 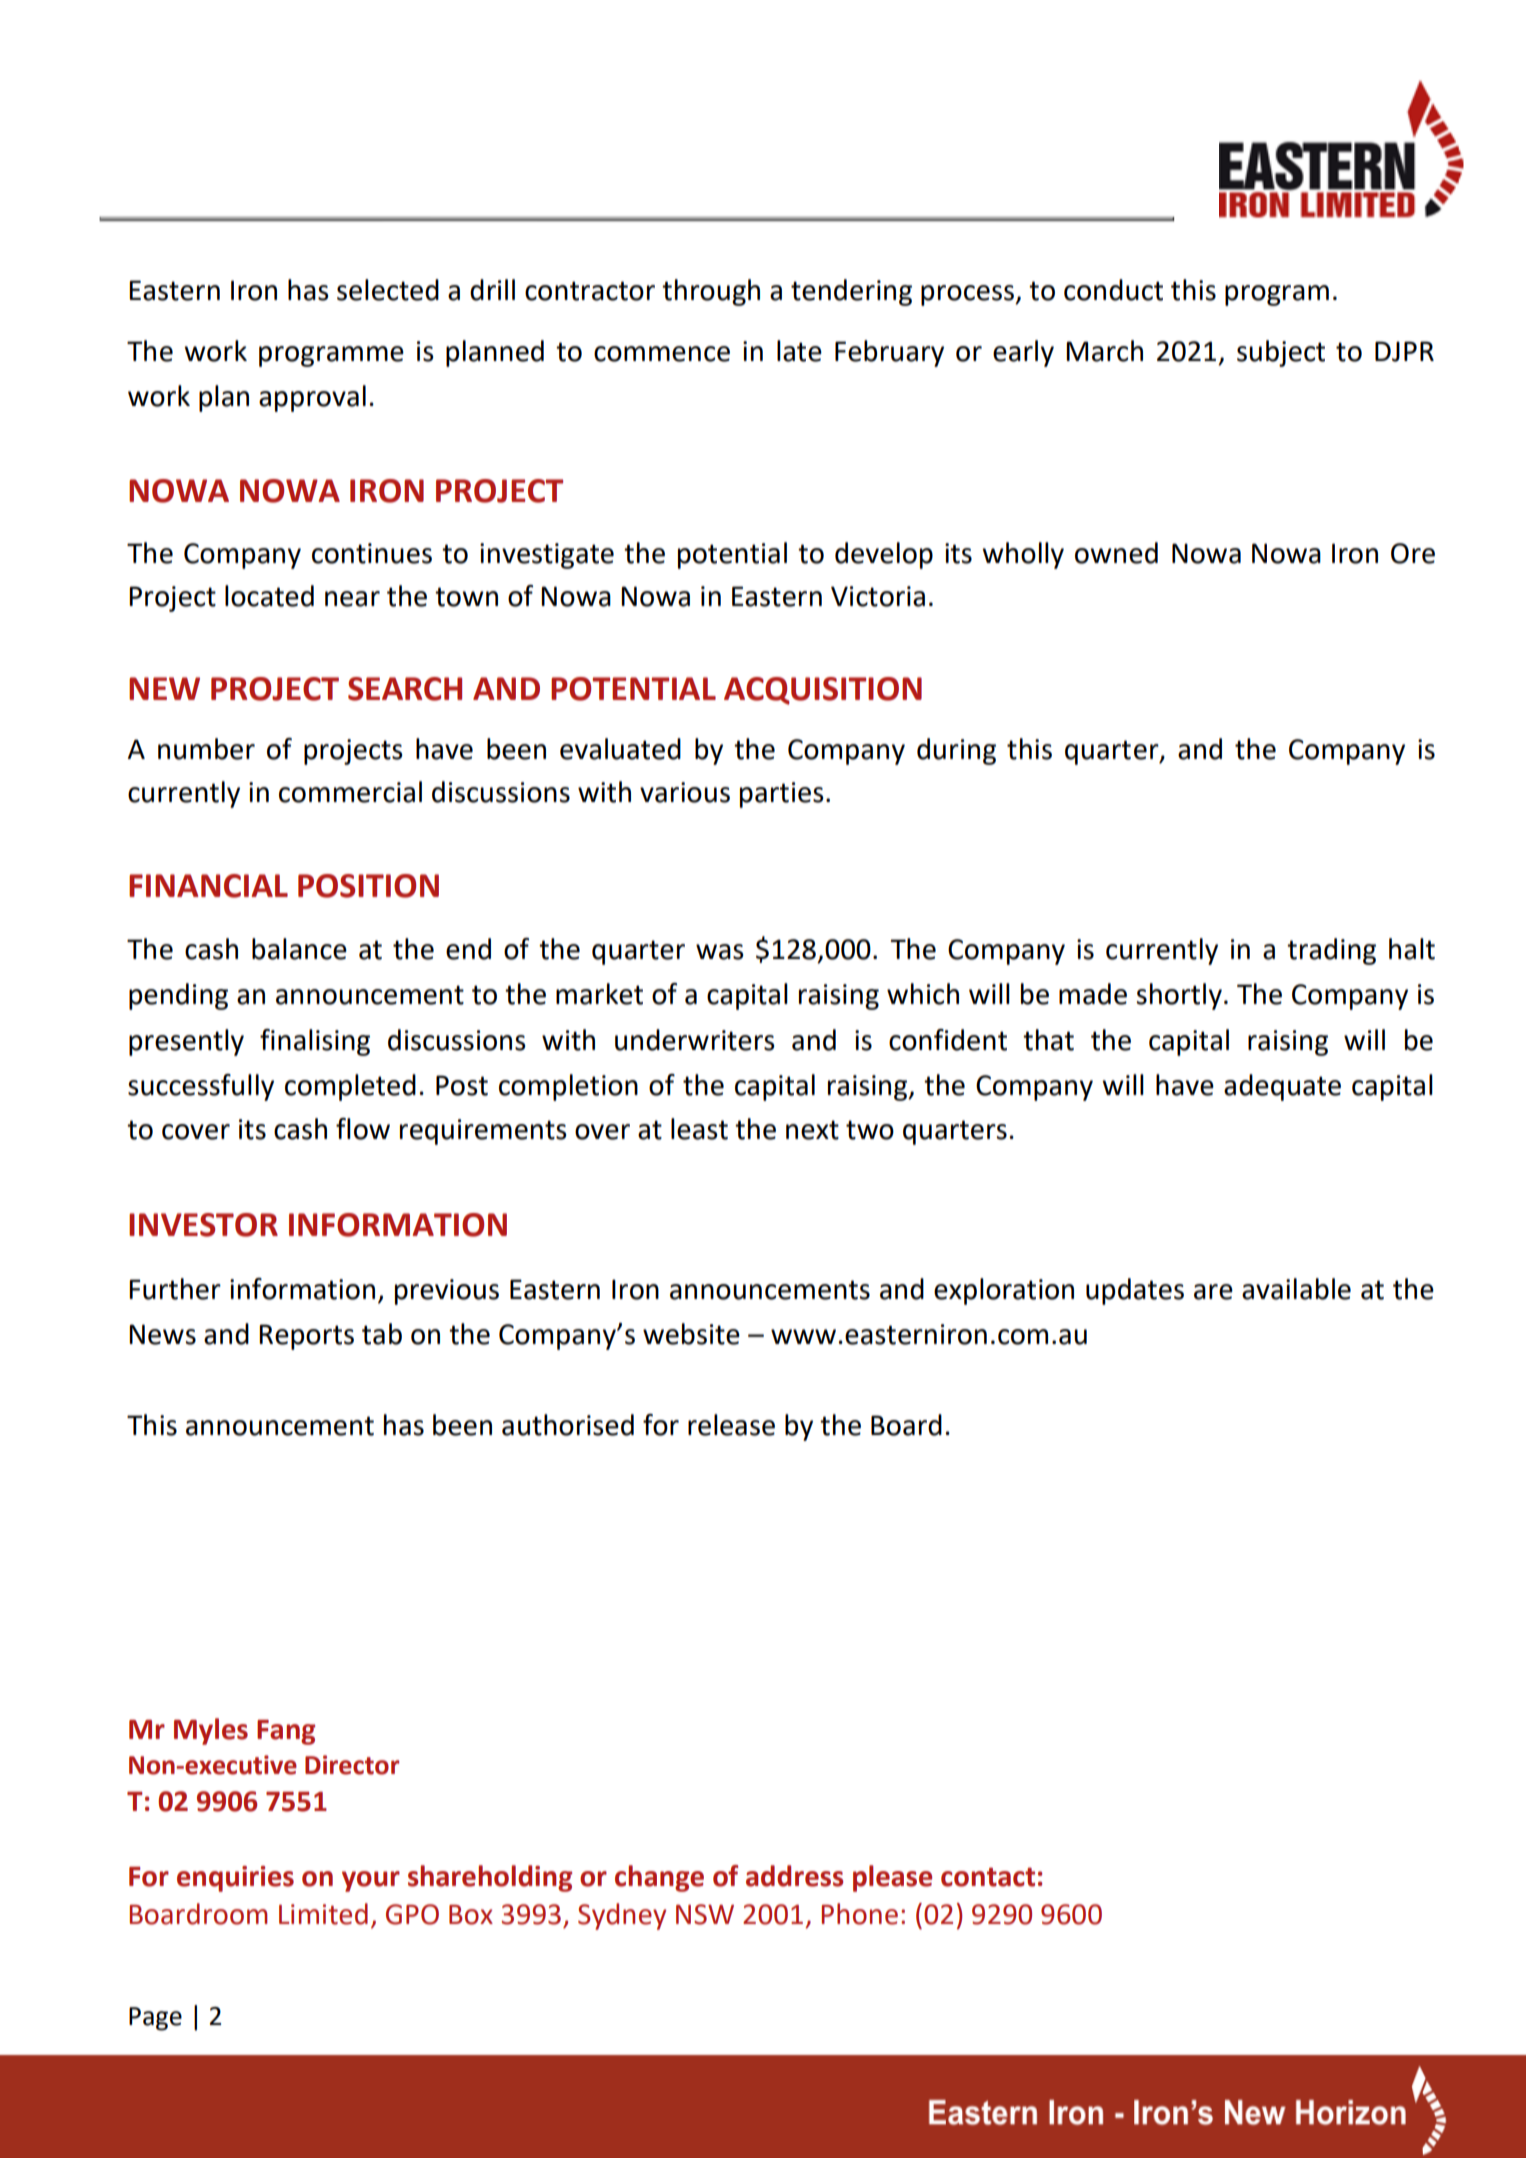 I want to click on flow, so click(x=363, y=1129).
